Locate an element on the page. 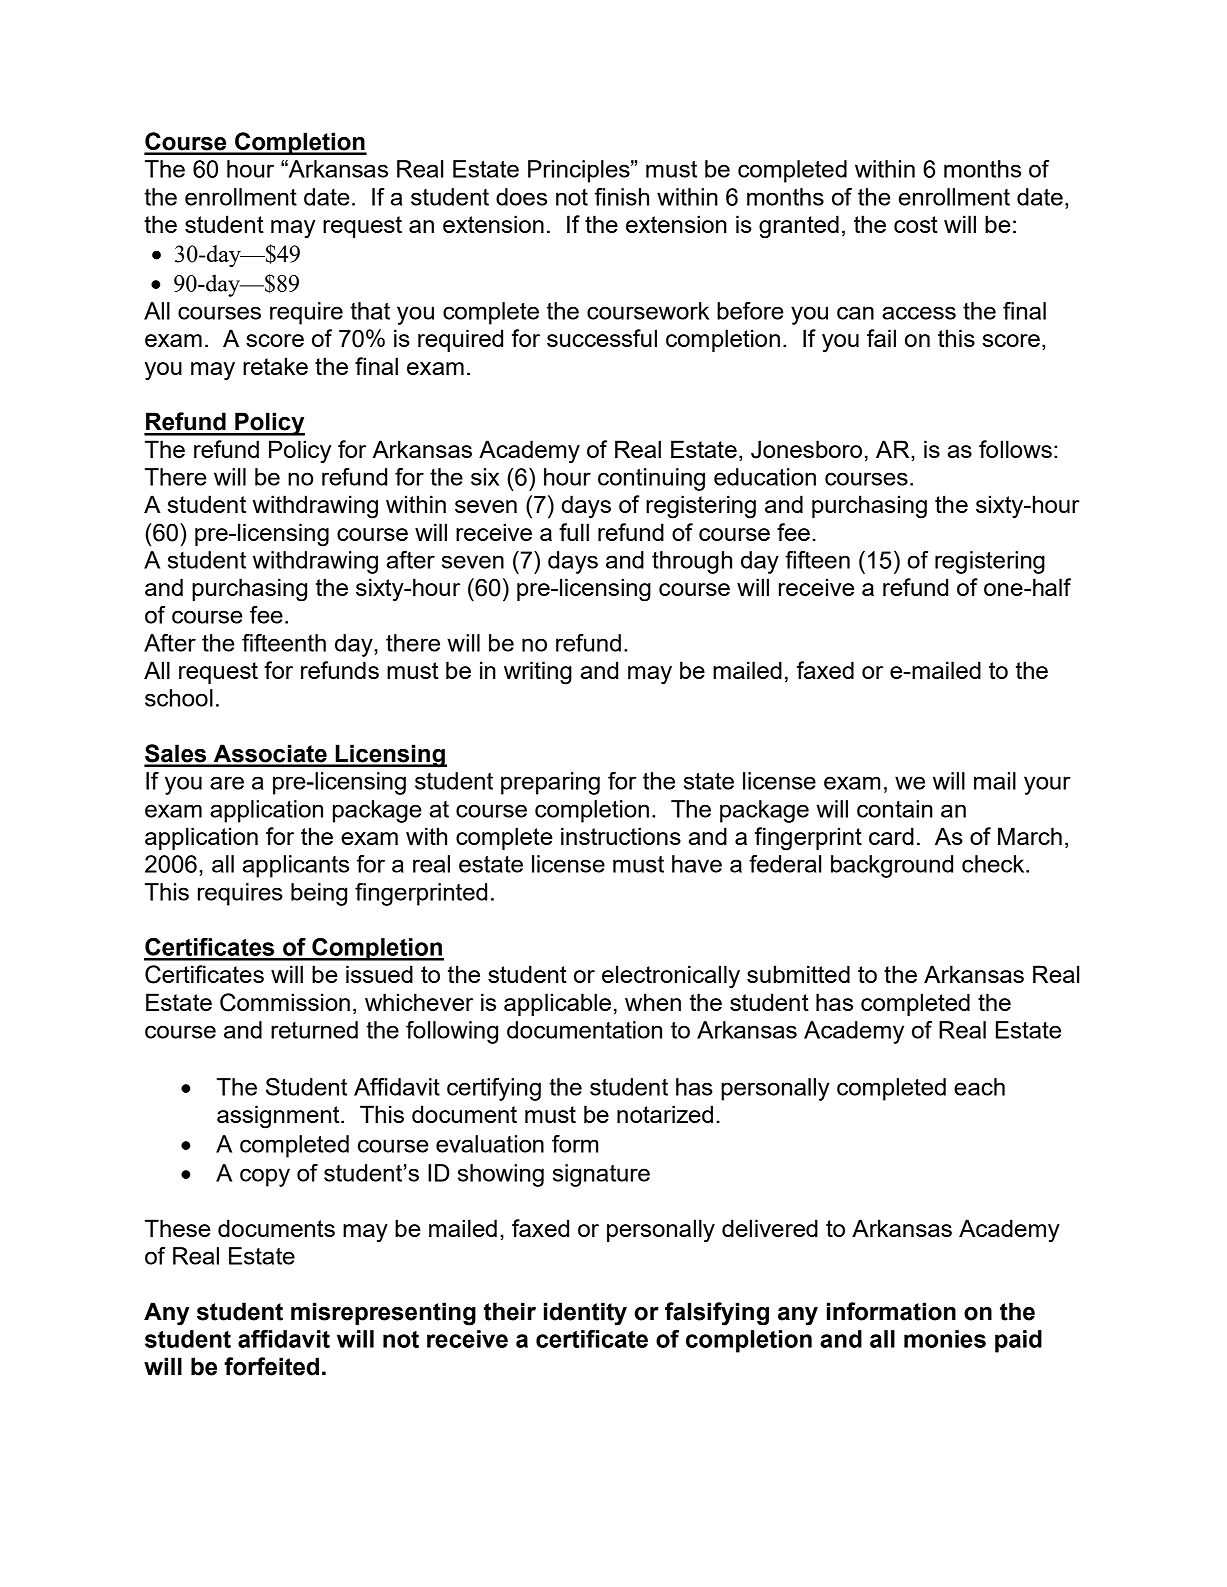  follows is located at coordinates (1015, 449).
